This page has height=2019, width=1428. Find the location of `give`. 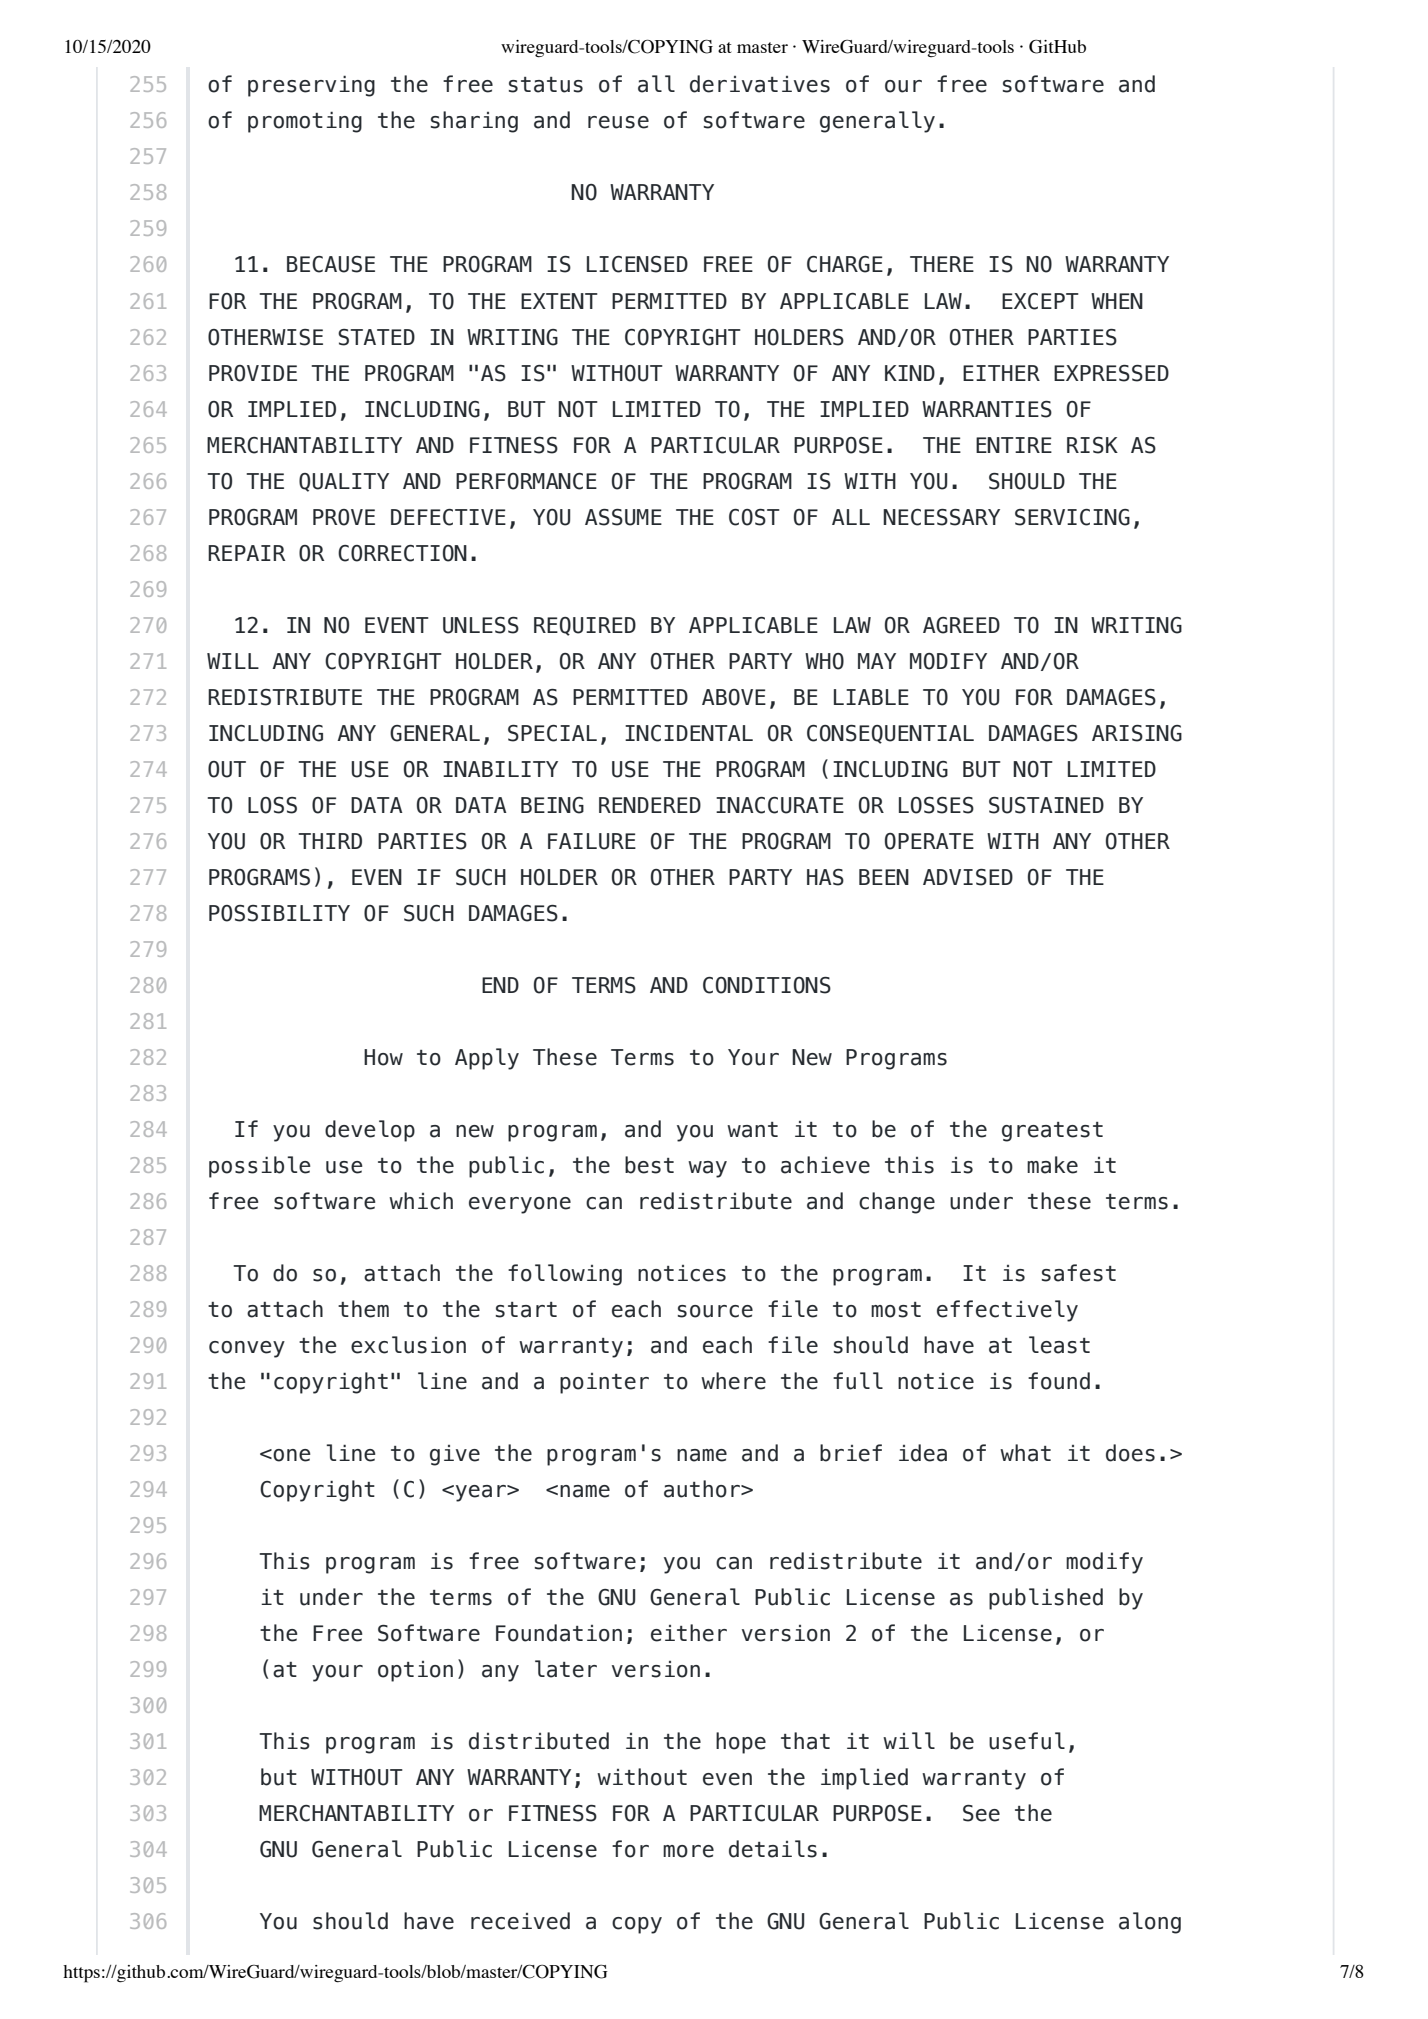

give is located at coordinates (455, 1455).
